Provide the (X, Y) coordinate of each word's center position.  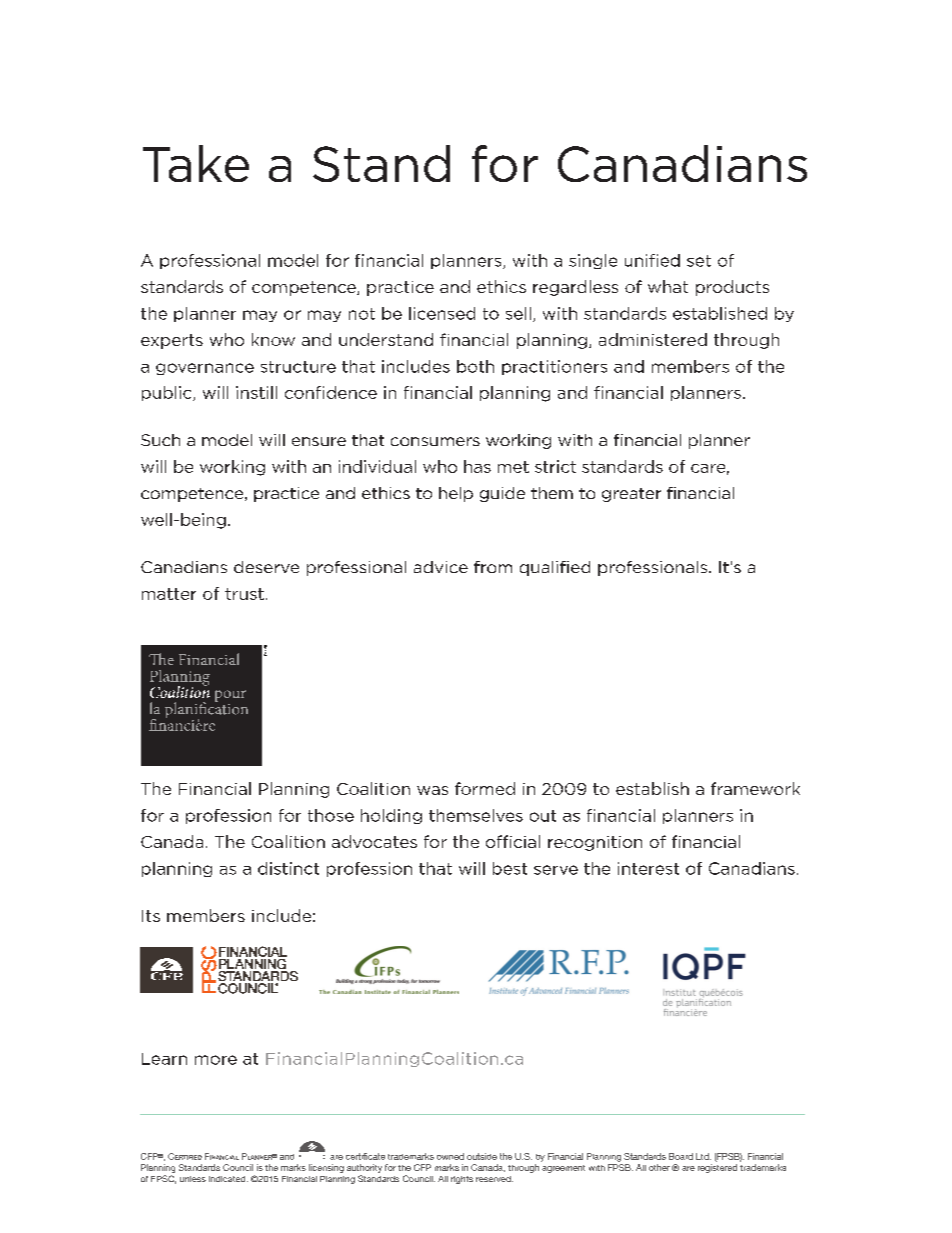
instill (256, 392)
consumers (435, 441)
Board (681, 1156)
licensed (442, 313)
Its (151, 916)
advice (441, 567)
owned (450, 1156)
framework (755, 788)
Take (196, 163)
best (510, 868)
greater (631, 495)
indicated (228, 1179)
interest (648, 868)
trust (244, 594)
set (699, 261)
